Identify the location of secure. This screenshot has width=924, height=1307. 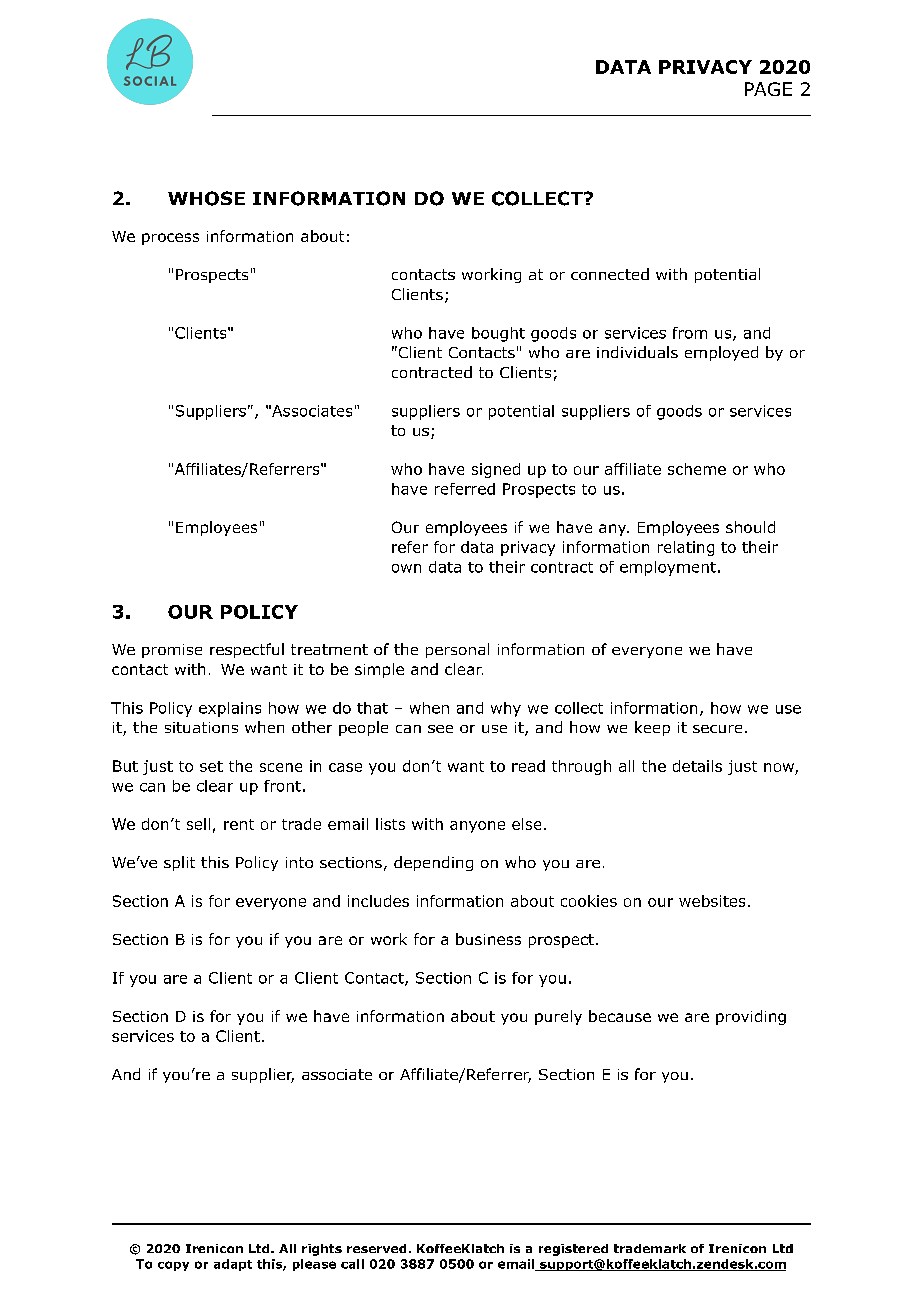
(717, 729).
